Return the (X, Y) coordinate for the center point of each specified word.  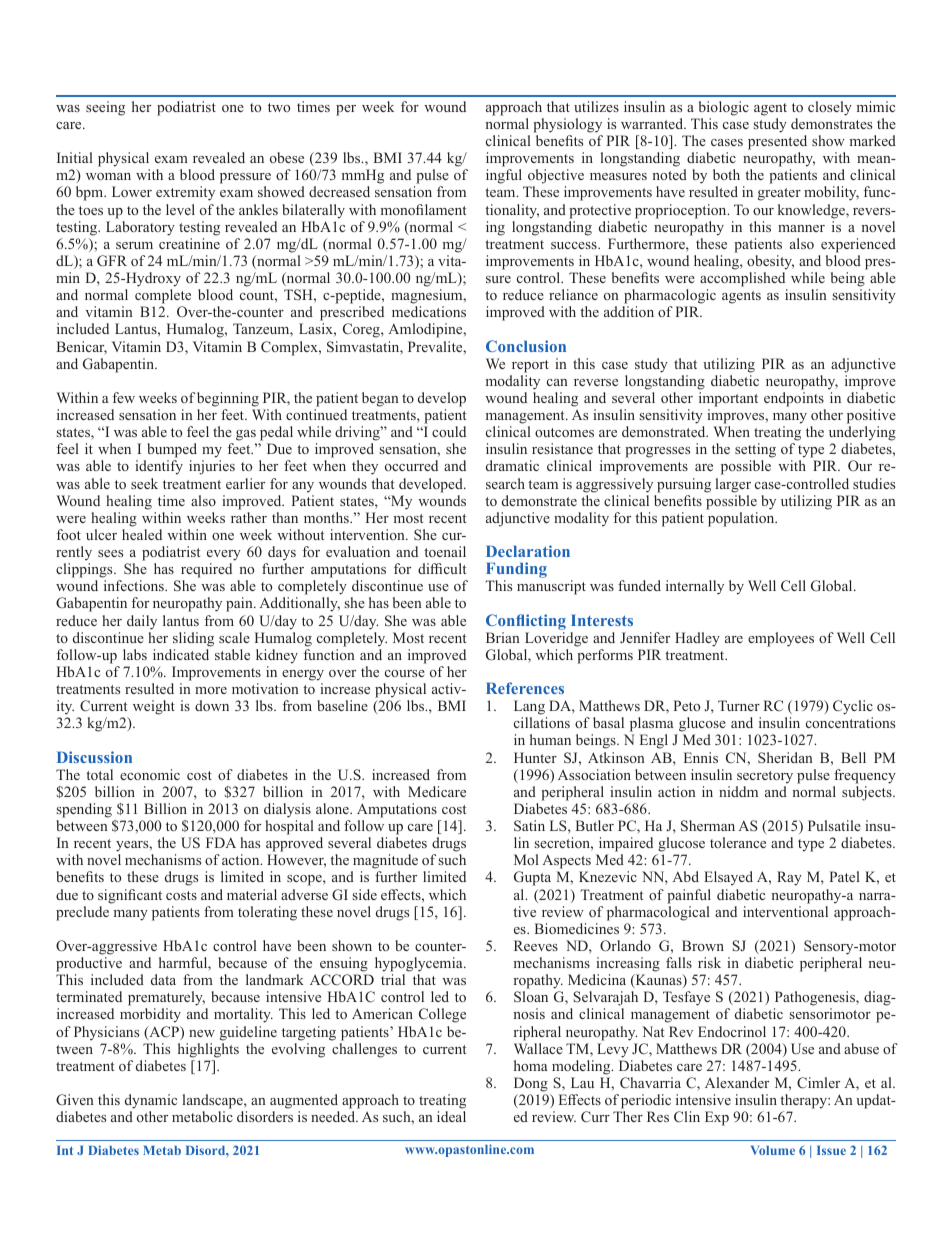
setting (755, 452)
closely (830, 108)
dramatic (512, 465)
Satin (529, 825)
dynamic (151, 1101)
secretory (765, 777)
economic (150, 774)
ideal (451, 1116)
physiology (567, 125)
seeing (105, 108)
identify (159, 467)
